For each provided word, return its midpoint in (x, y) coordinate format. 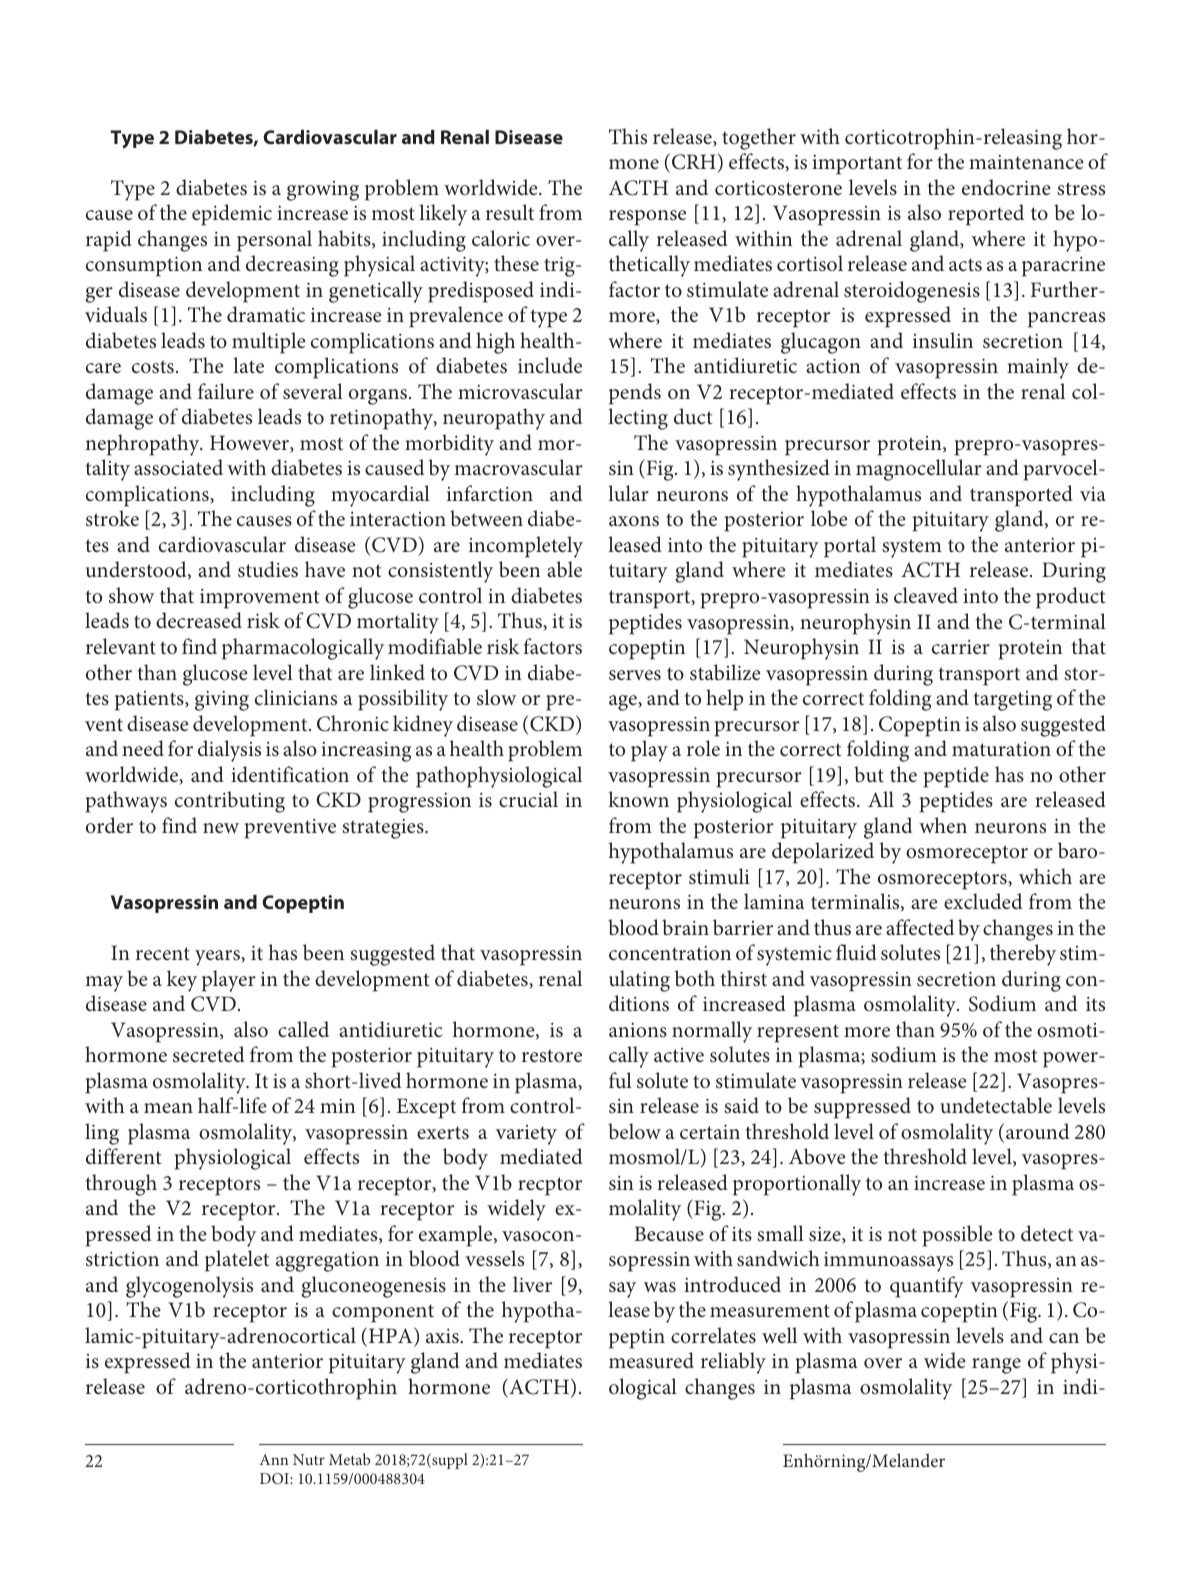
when (943, 825)
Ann (273, 1459)
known (638, 799)
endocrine (1006, 187)
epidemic (232, 215)
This (628, 136)
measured (651, 1360)
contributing (230, 802)
